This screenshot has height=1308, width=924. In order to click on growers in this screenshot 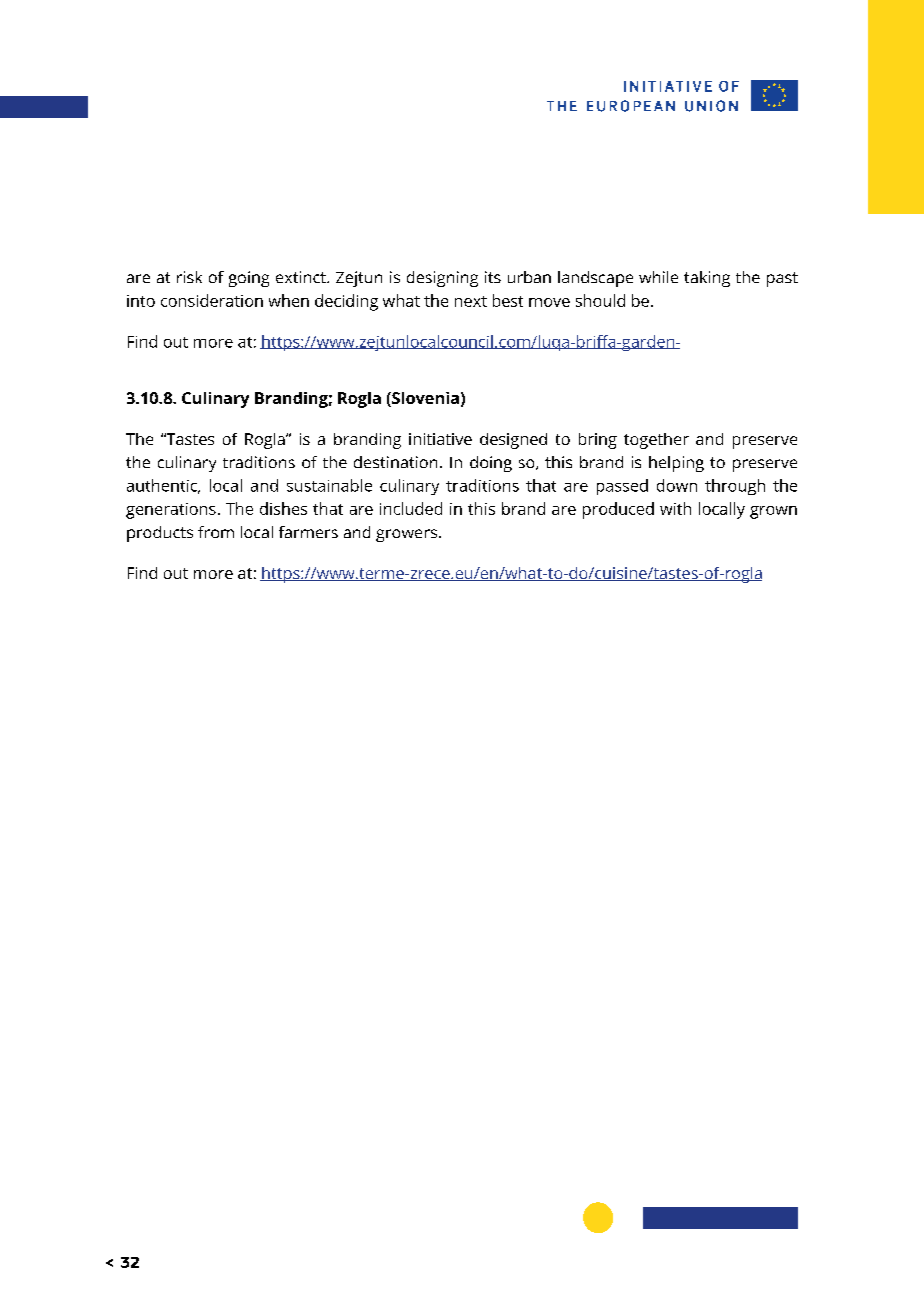, I will do `click(406, 535)`.
